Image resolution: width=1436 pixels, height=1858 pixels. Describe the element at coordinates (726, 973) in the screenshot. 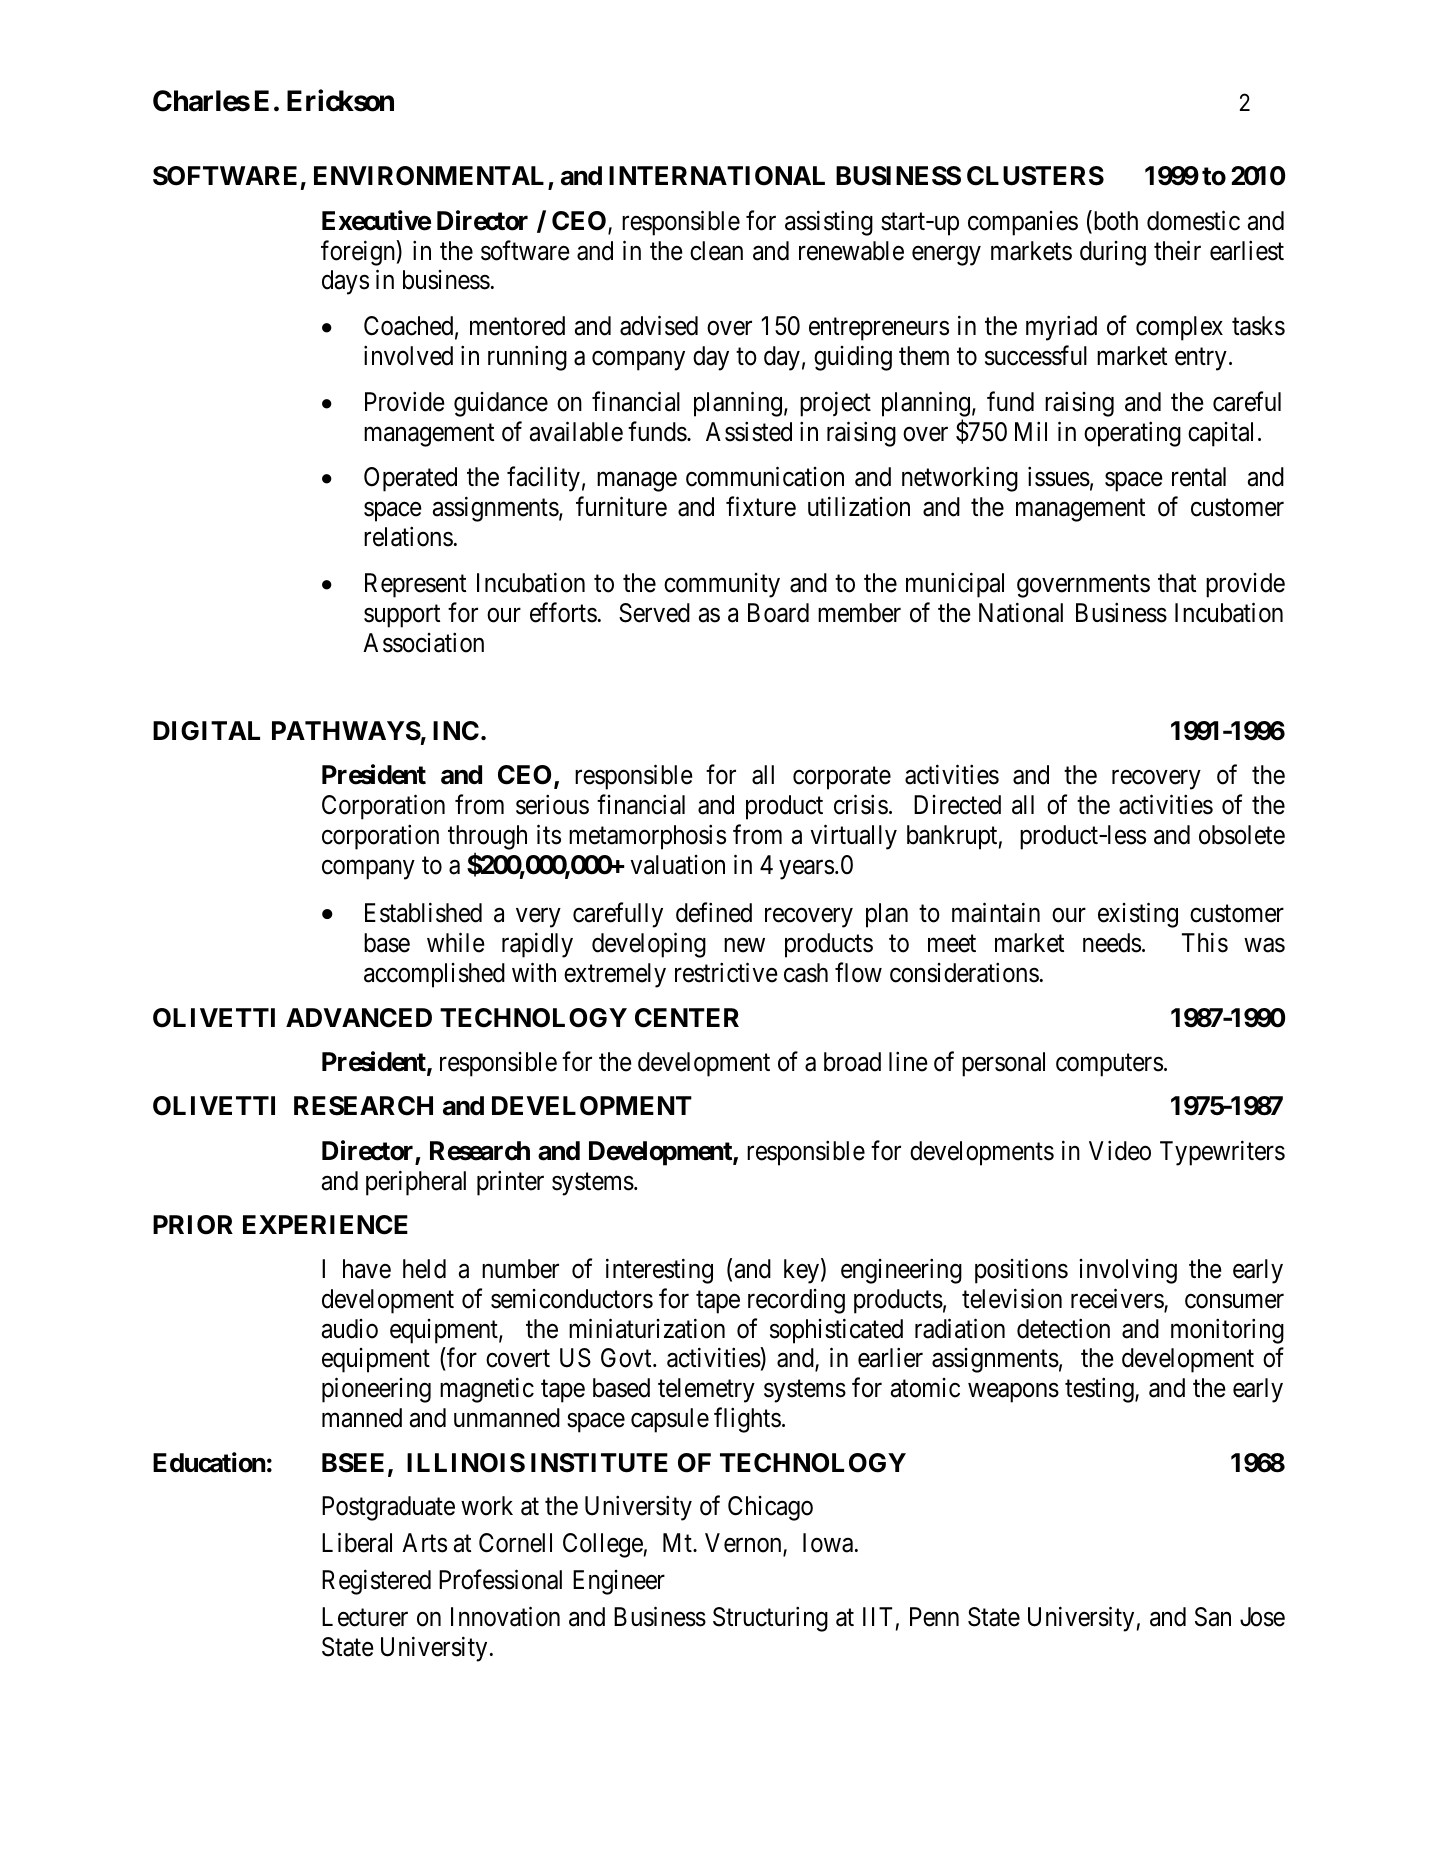

I see `restrictive` at that location.
